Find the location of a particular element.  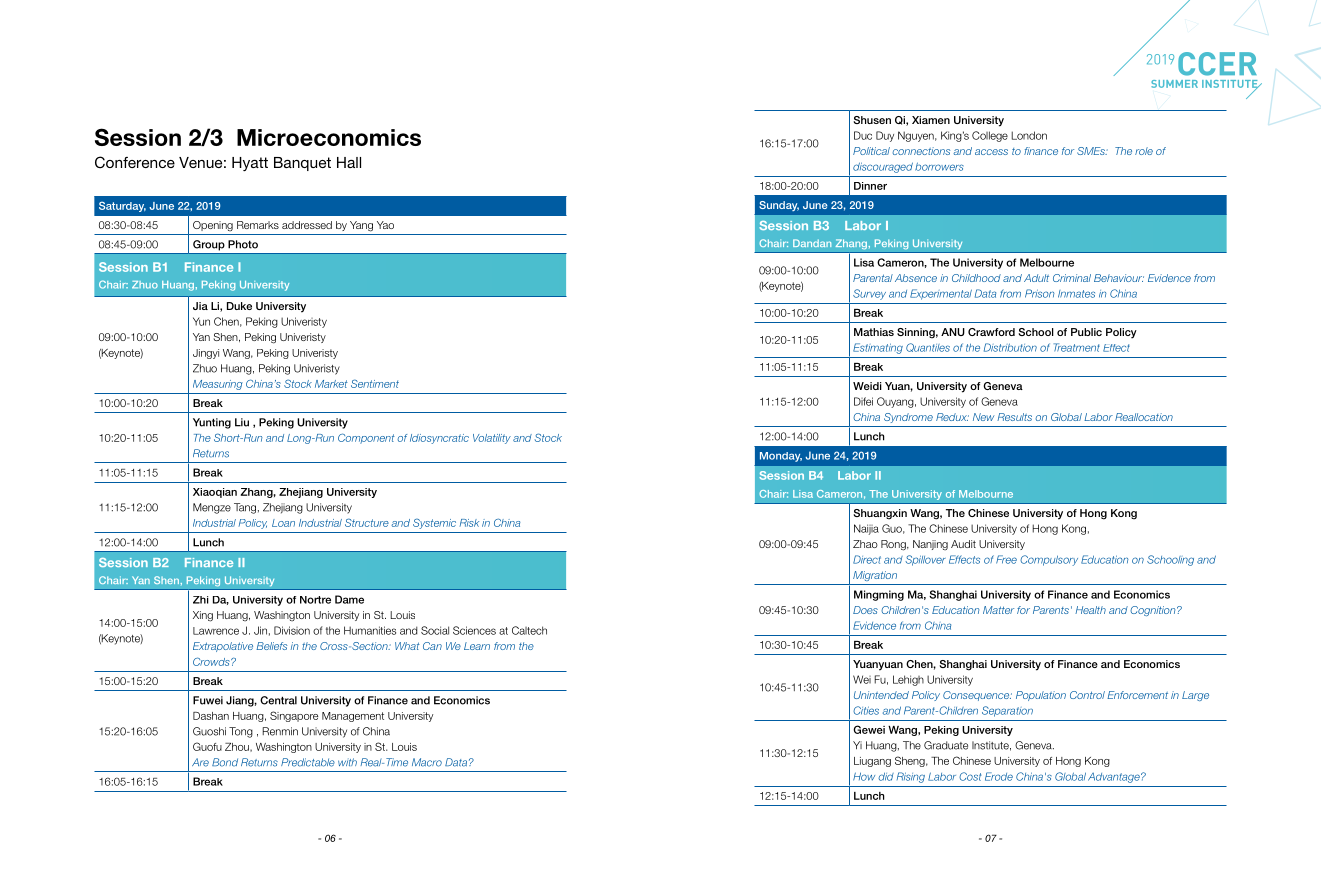

Hyatt is located at coordinates (250, 164).
